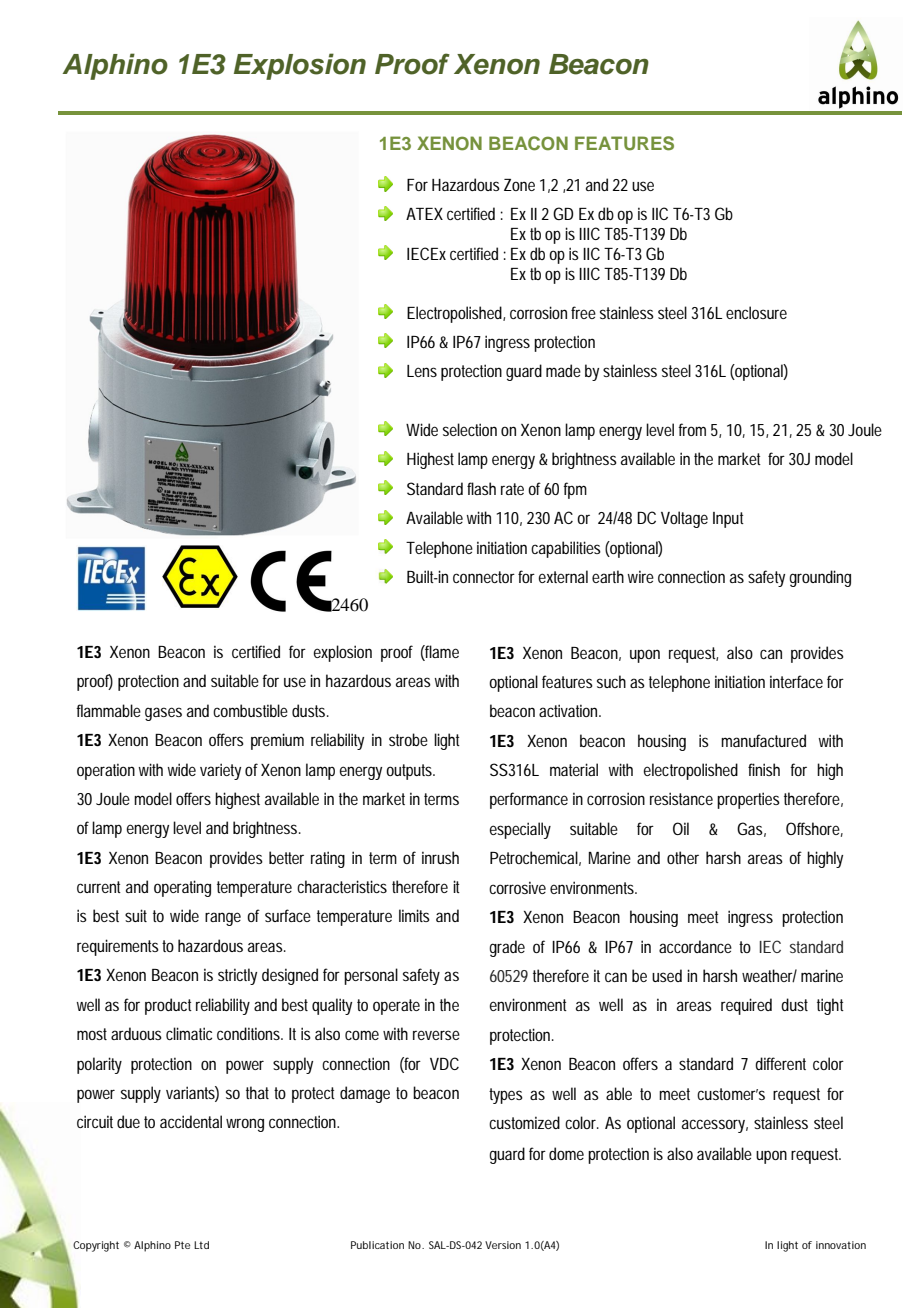 The height and width of the screenshot is (1308, 924). What do you see at coordinates (182, 1245) in the screenshot?
I see `Pte` at bounding box center [182, 1245].
